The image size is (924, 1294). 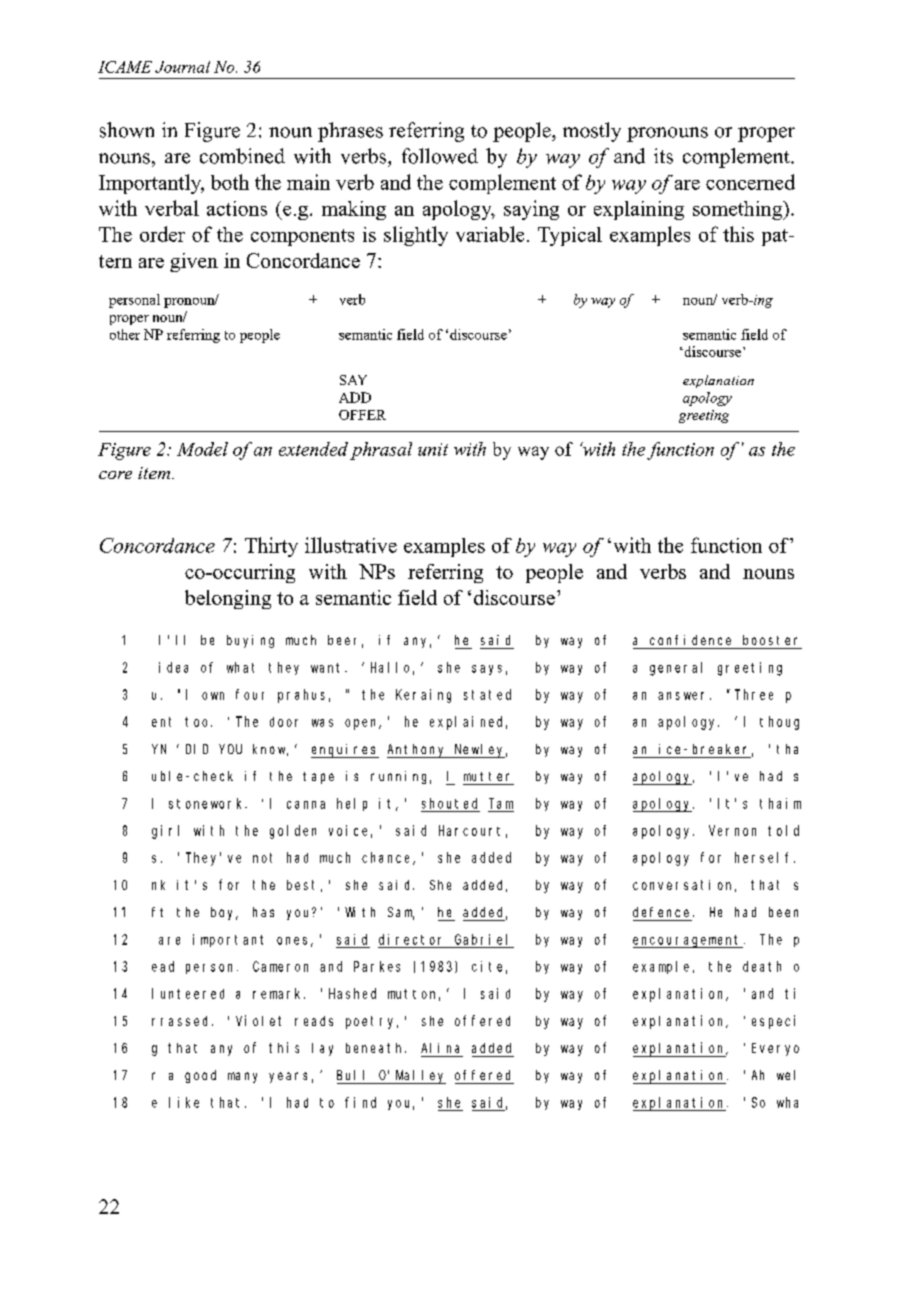 What do you see at coordinates (418, 751) in the image?
I see `Anthony` at bounding box center [418, 751].
